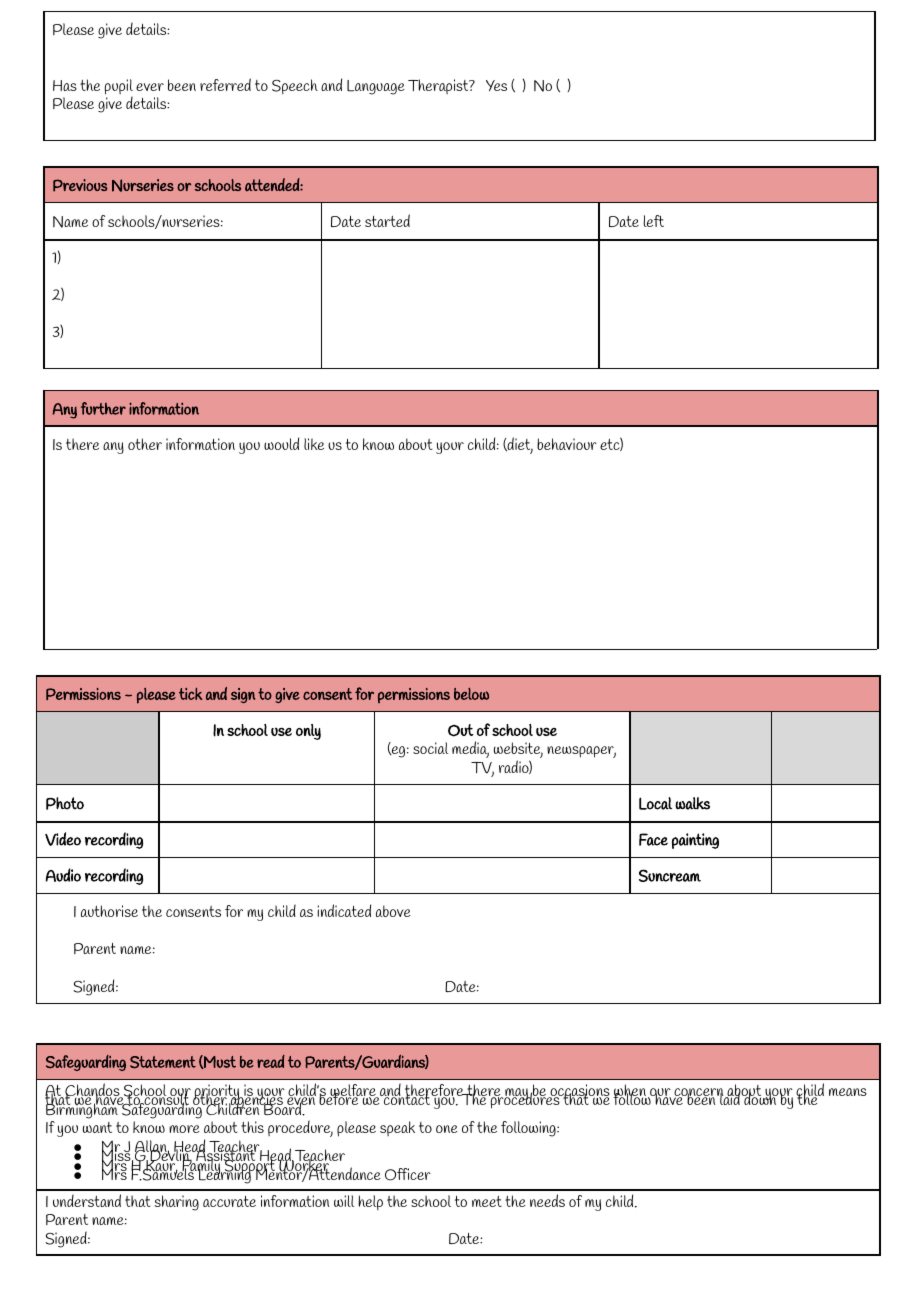  What do you see at coordinates (496, 85) in the document?
I see `Yes` at bounding box center [496, 85].
